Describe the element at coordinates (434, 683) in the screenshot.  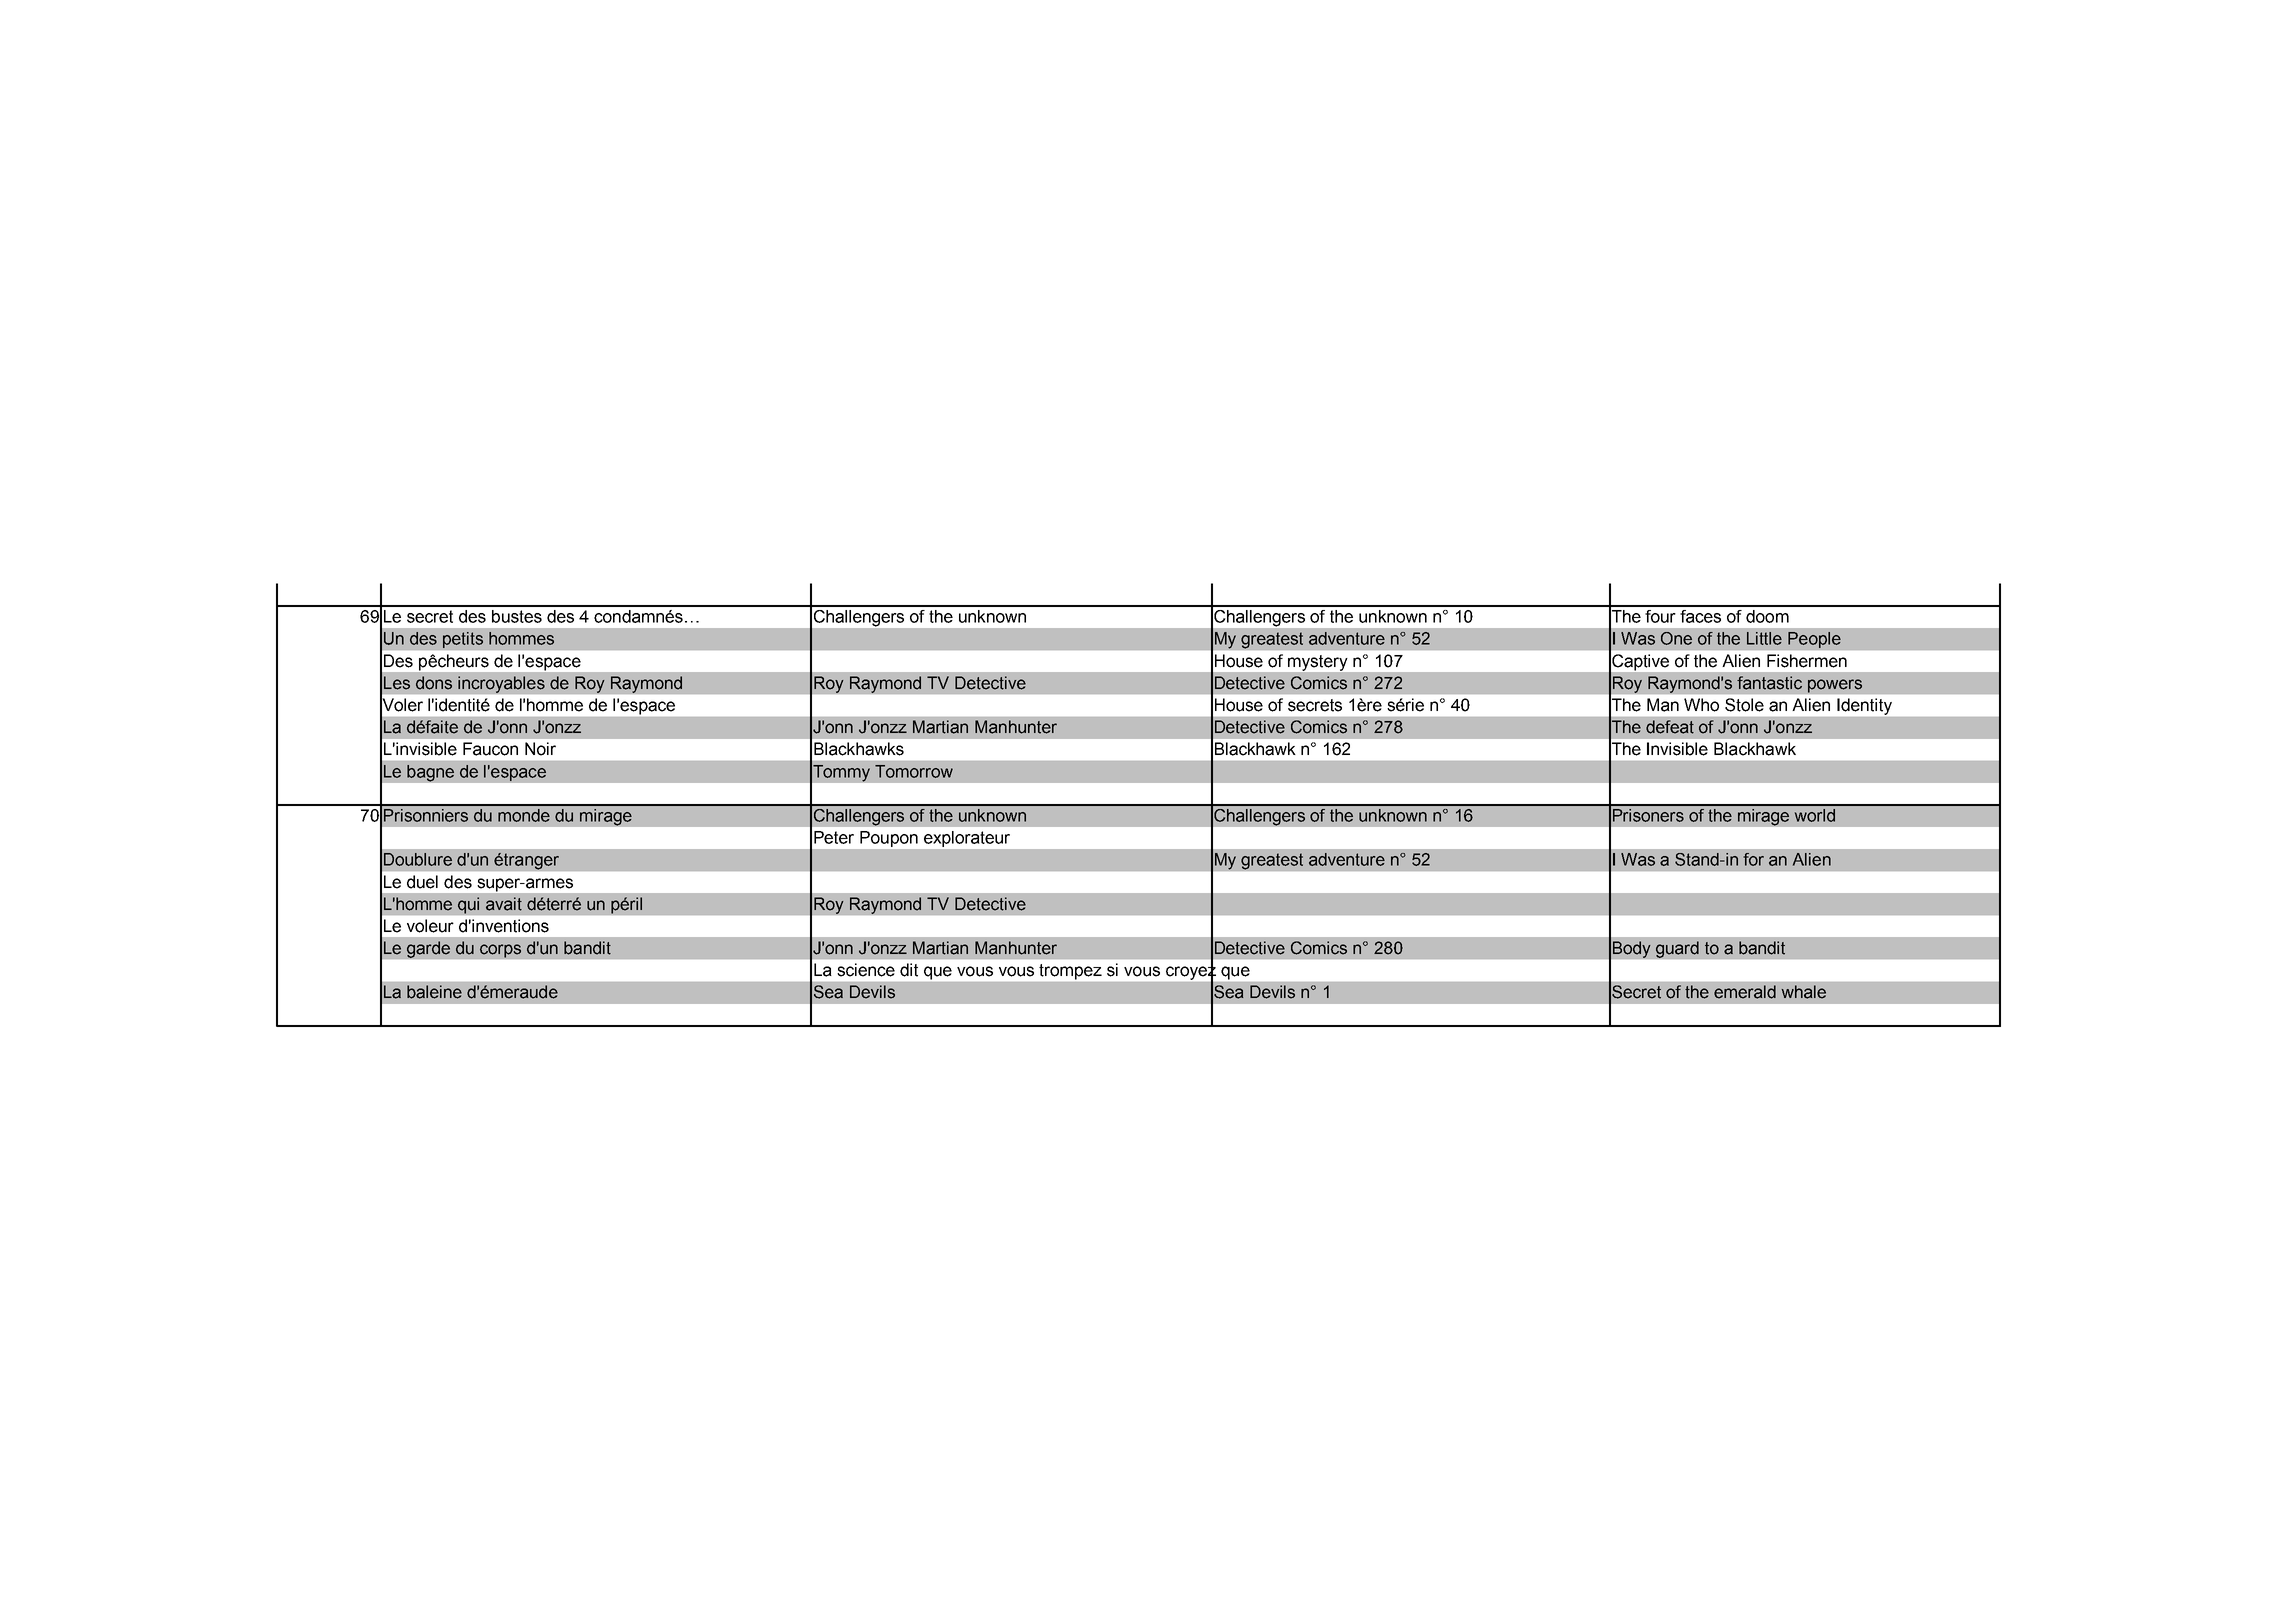
I see `dons` at that location.
